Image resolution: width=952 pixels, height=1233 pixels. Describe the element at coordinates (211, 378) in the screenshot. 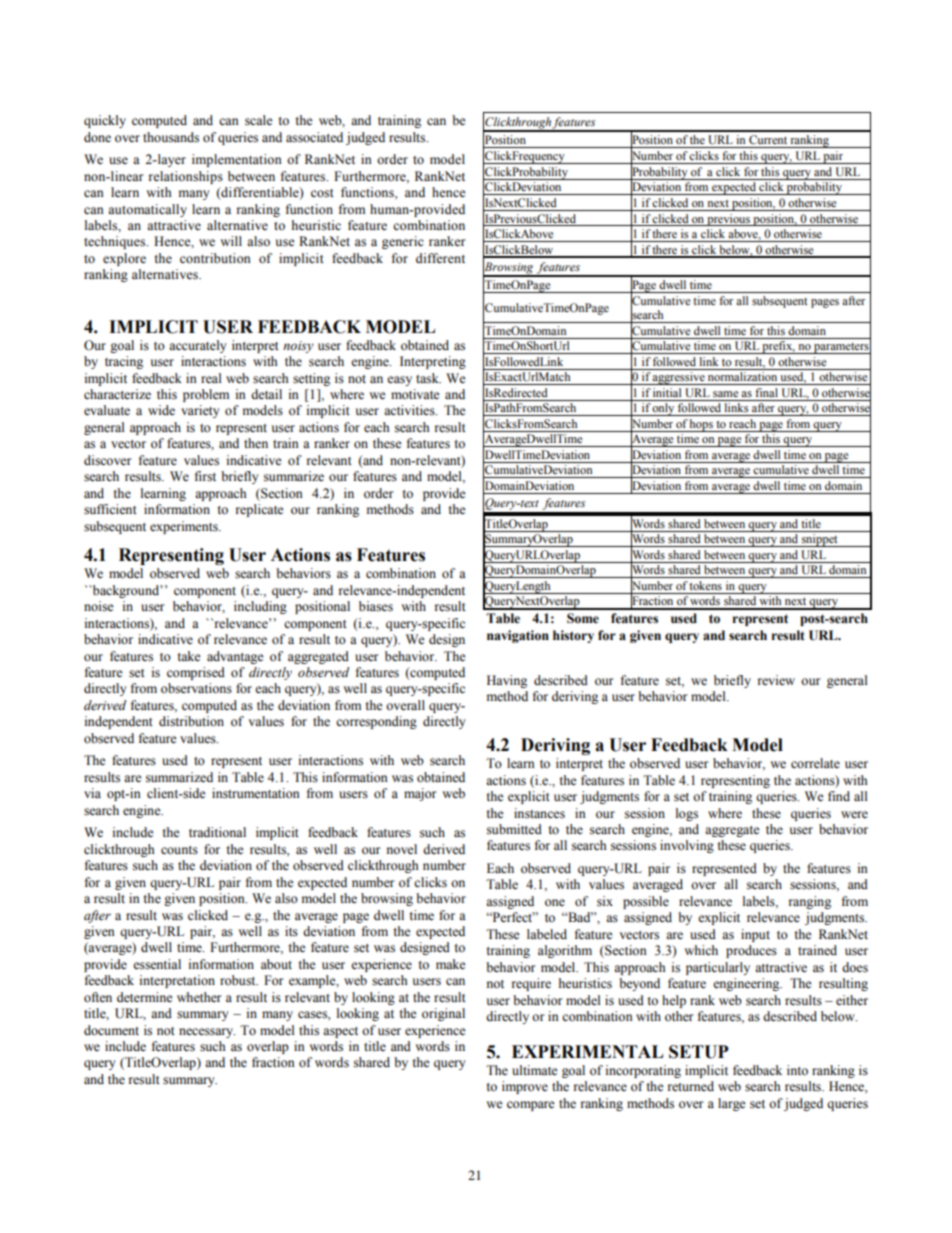

I see `real` at that location.
